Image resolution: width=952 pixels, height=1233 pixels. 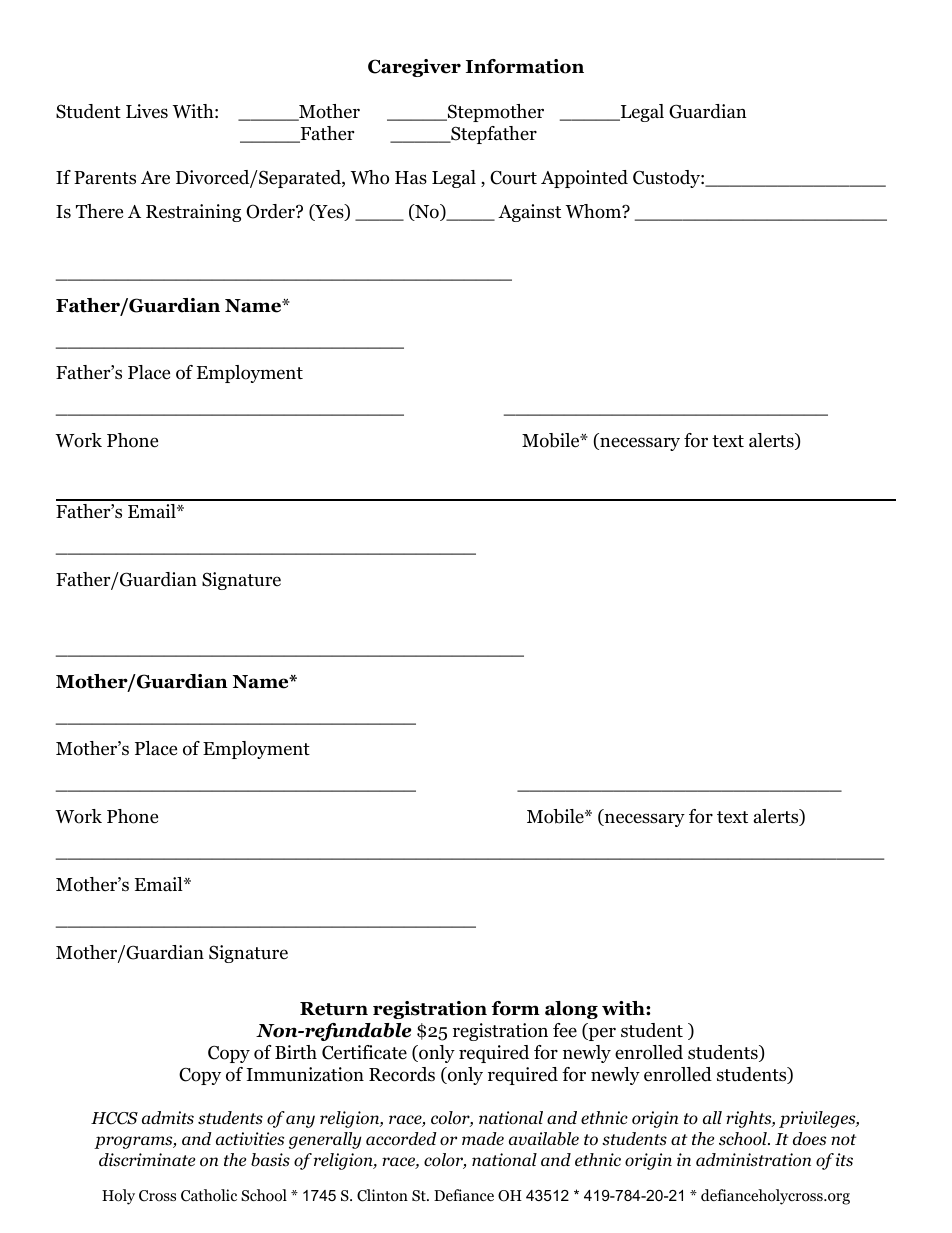 I want to click on along, so click(x=571, y=1010).
